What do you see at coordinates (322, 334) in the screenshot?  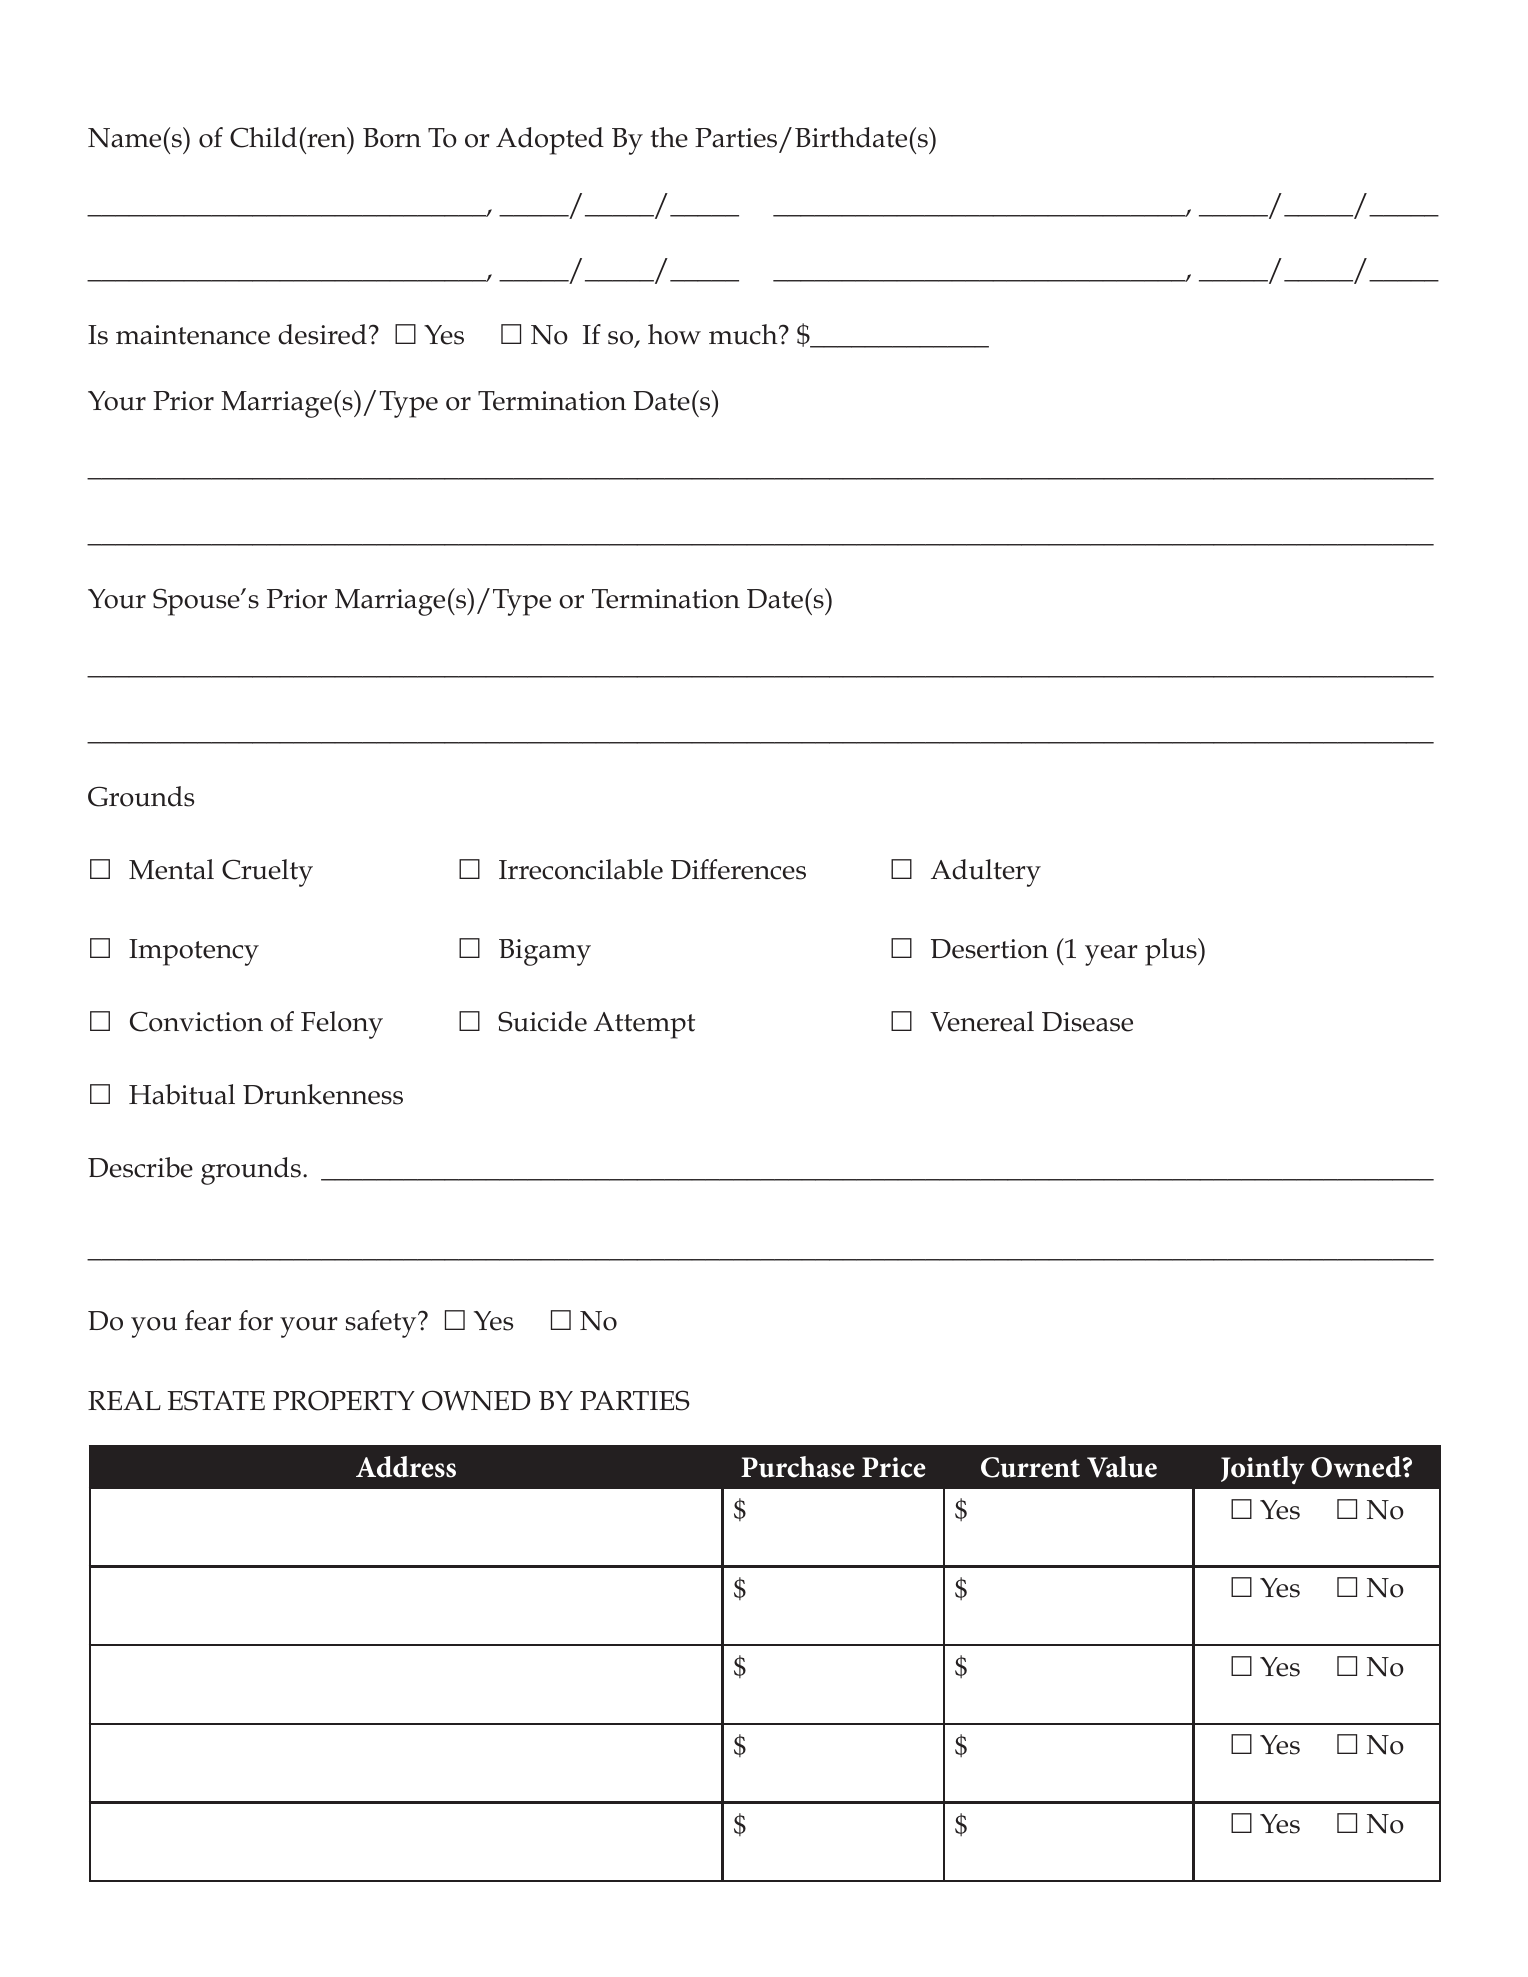 I see `desired` at bounding box center [322, 334].
